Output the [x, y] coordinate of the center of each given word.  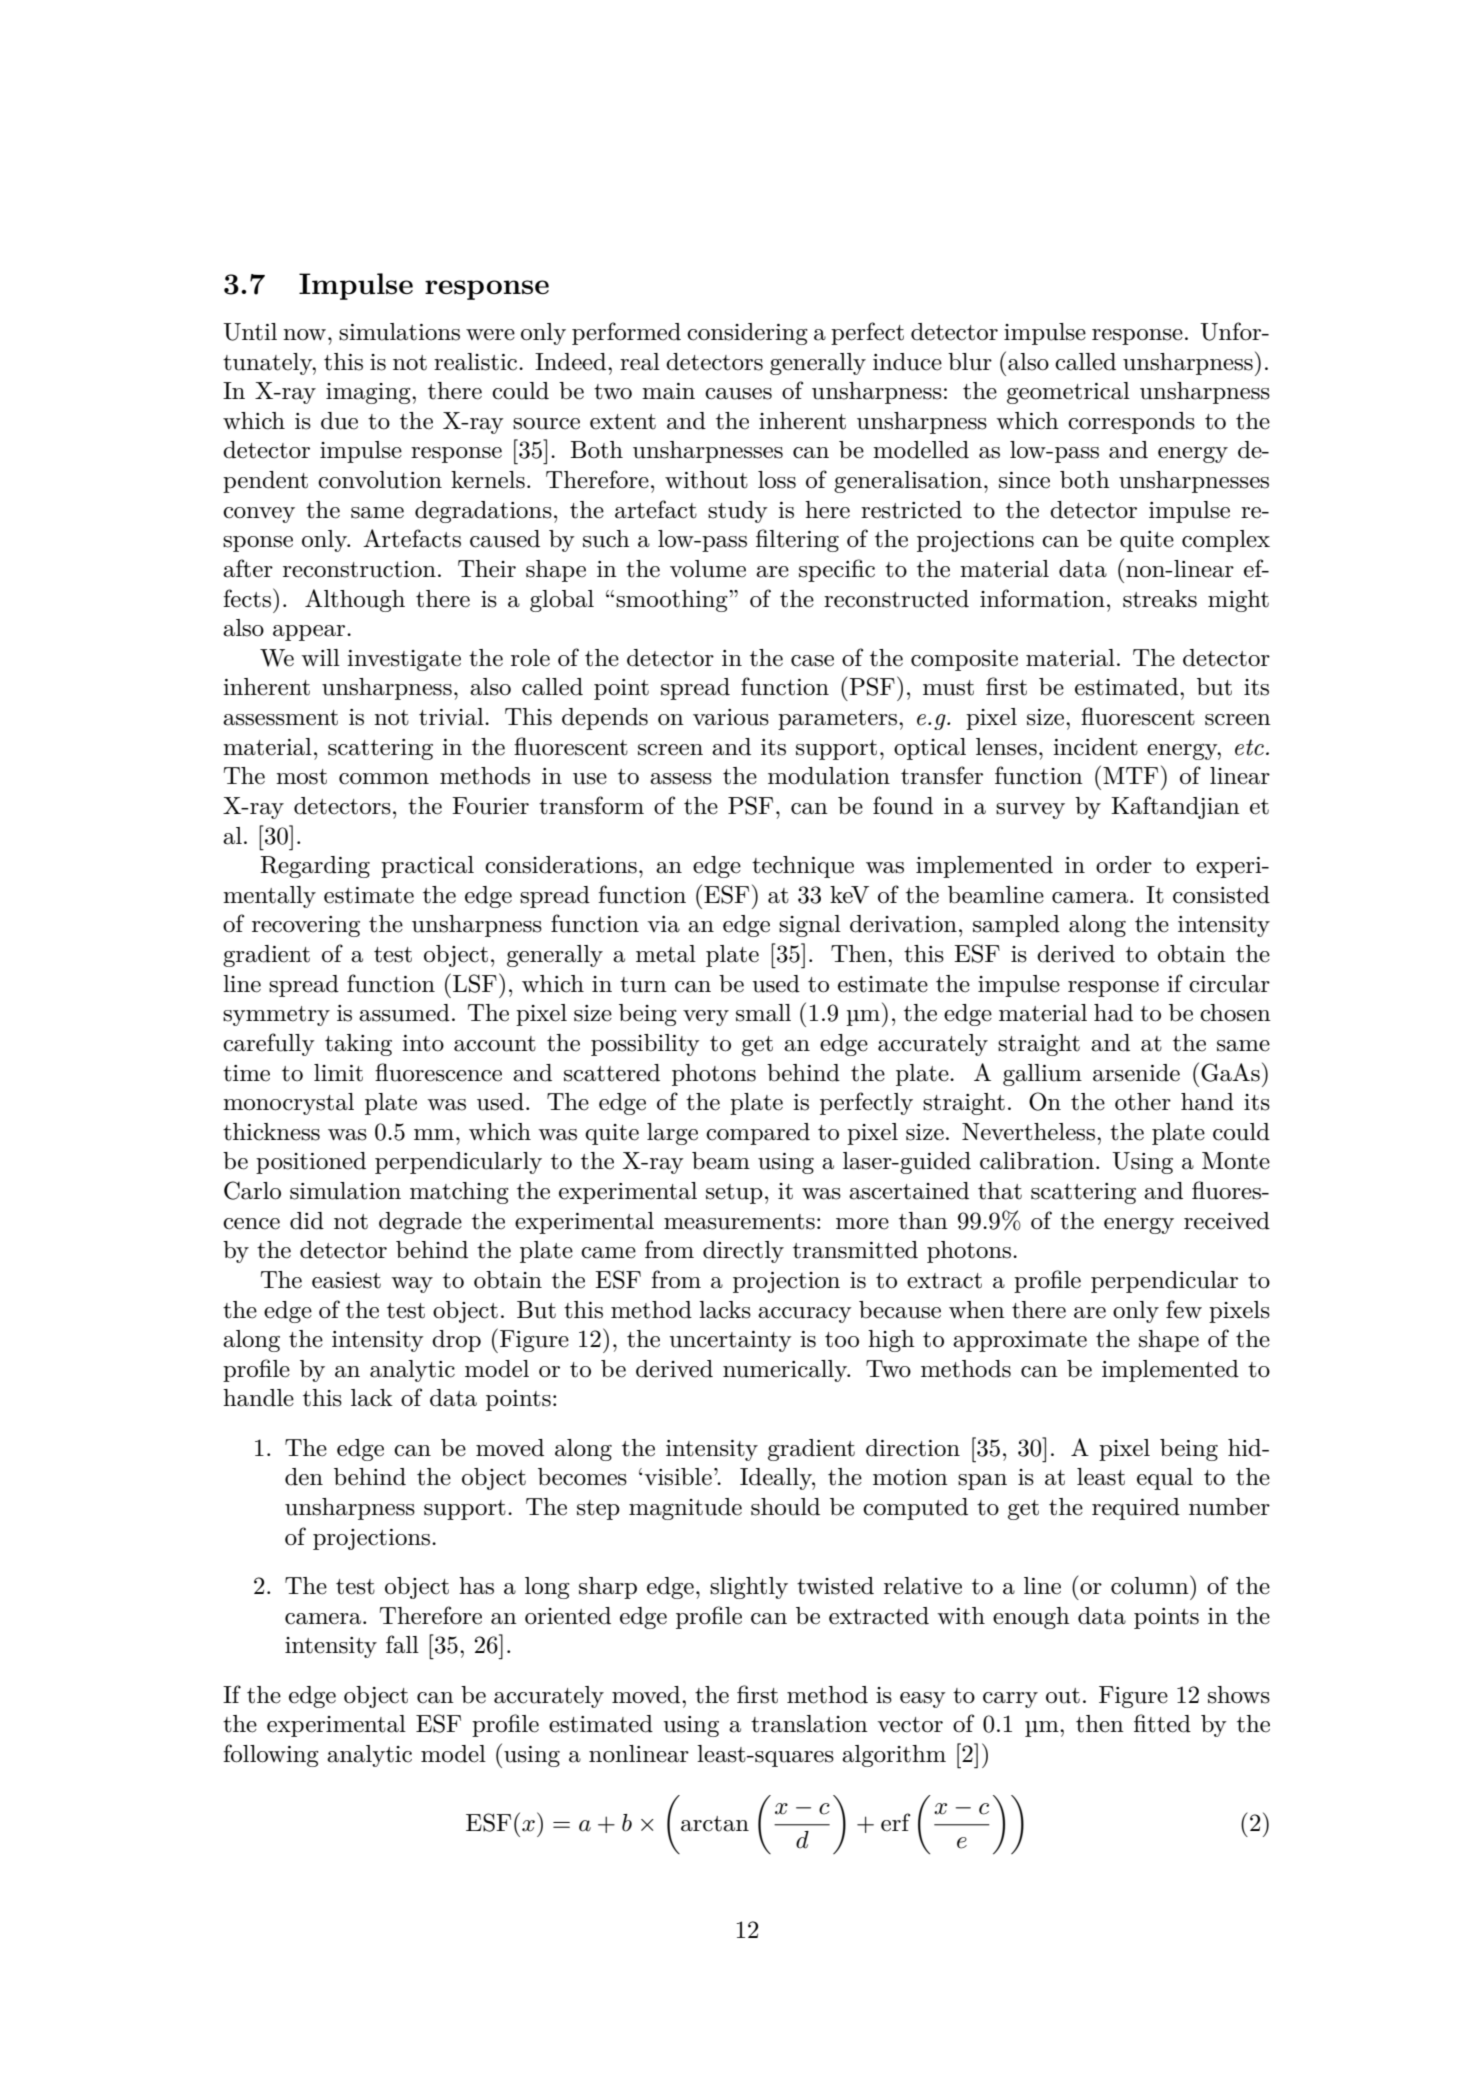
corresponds [1131, 423]
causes [738, 394]
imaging [369, 393]
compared [758, 1134]
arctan [715, 1824]
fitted [1162, 1723]
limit [338, 1073]
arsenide [1136, 1073]
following [271, 1755]
